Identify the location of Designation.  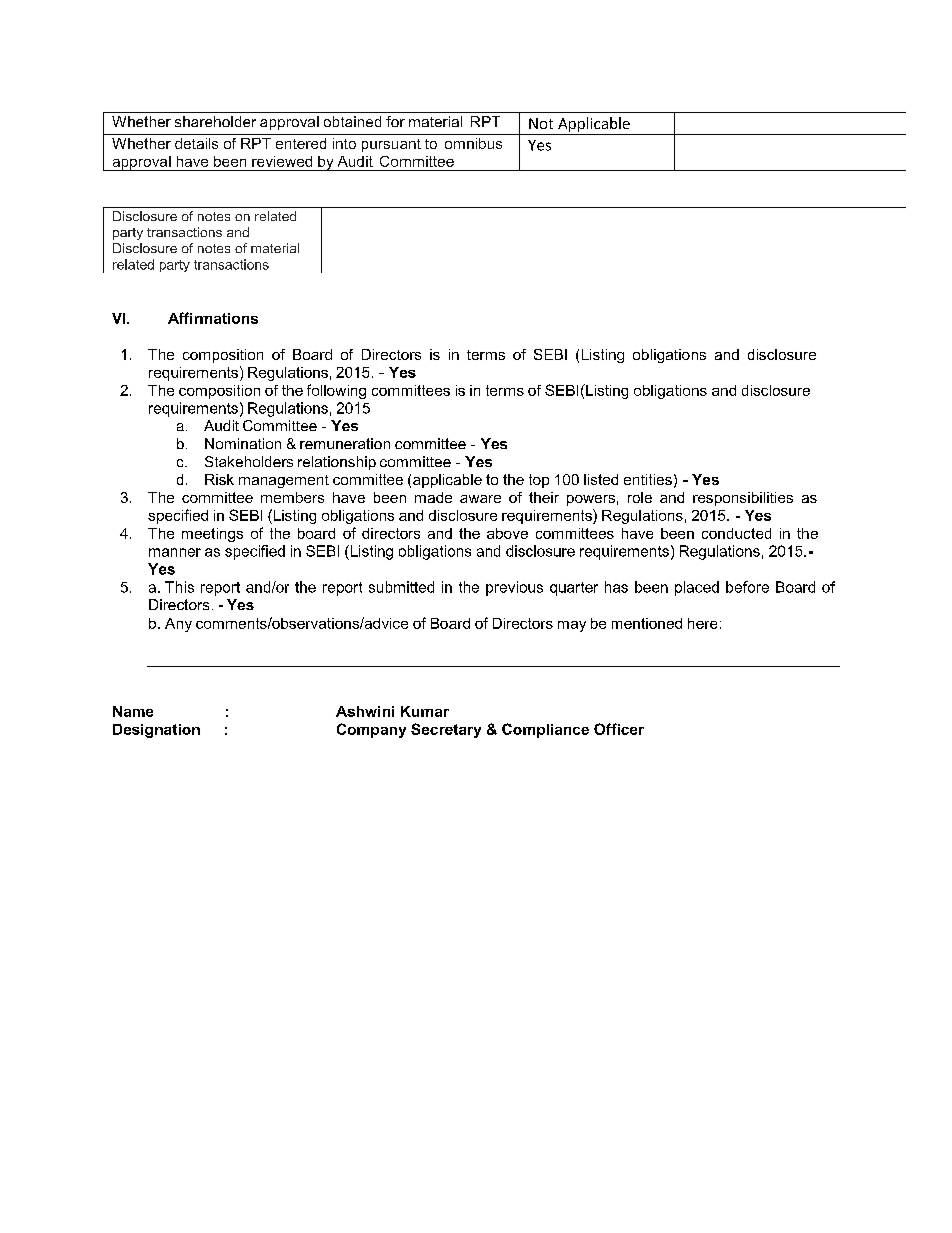
(156, 731).
